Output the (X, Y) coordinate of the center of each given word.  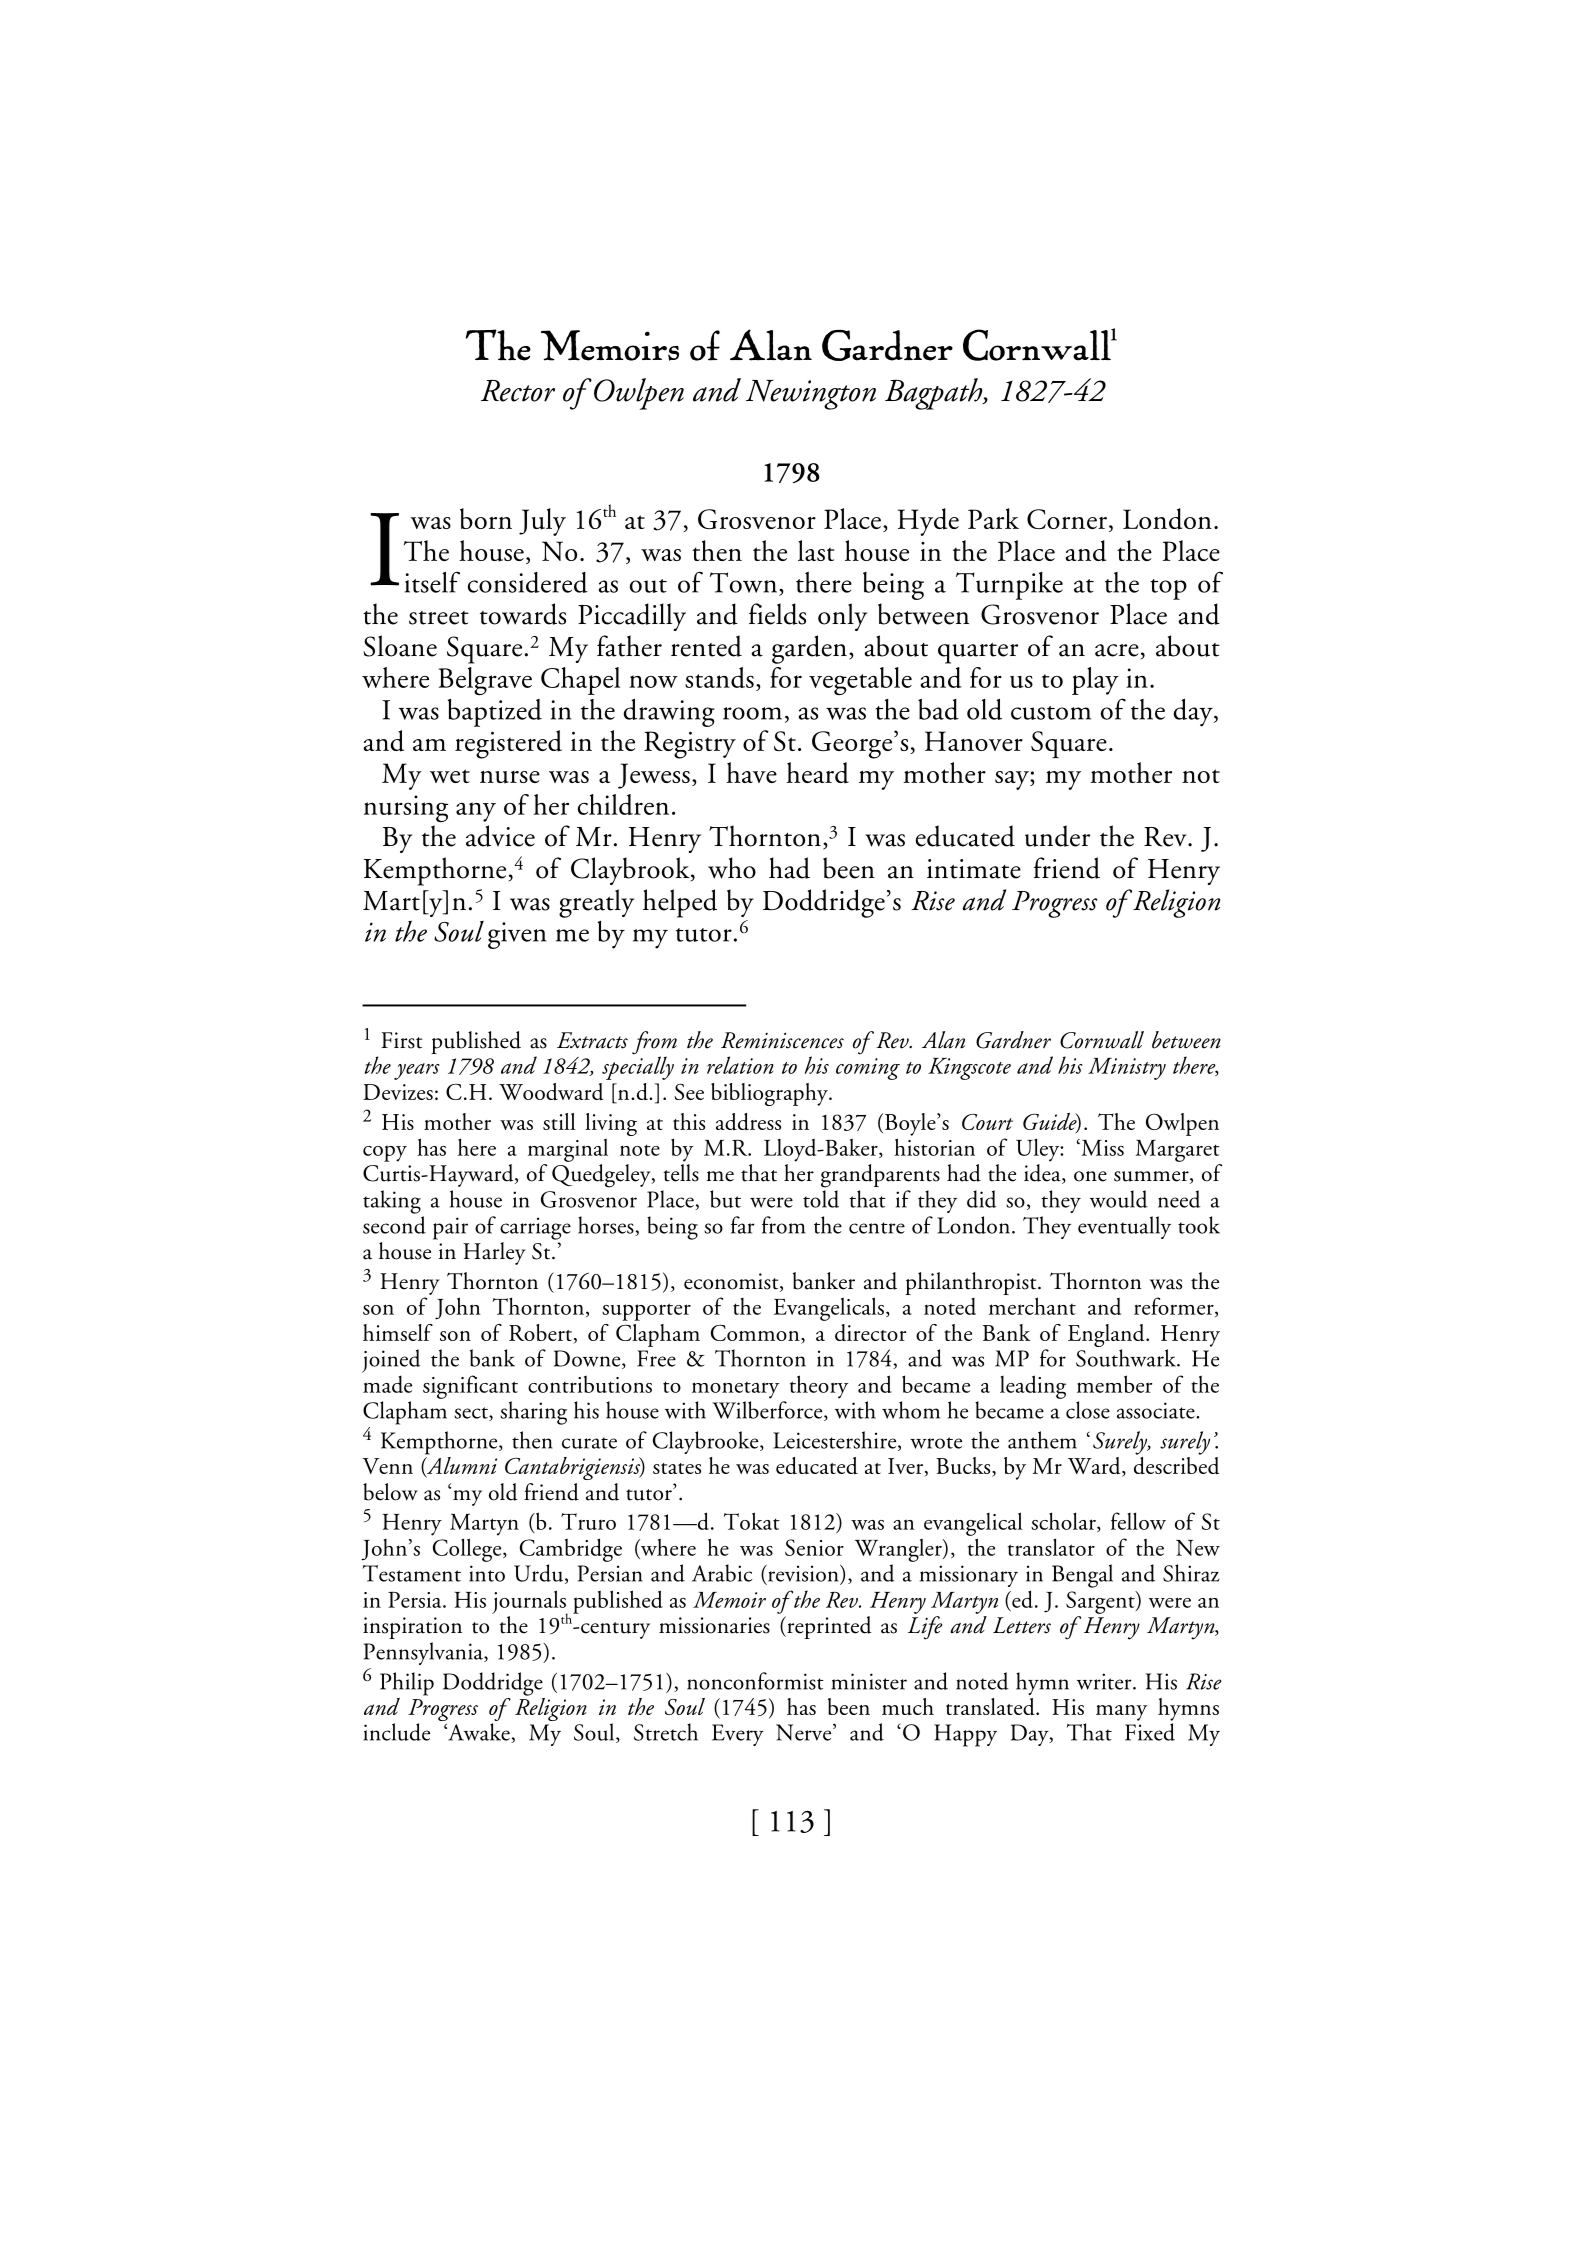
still (559, 1121)
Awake (479, 1733)
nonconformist (755, 1681)
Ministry (1127, 1069)
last (816, 550)
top (1168, 589)
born (486, 518)
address (748, 1122)
